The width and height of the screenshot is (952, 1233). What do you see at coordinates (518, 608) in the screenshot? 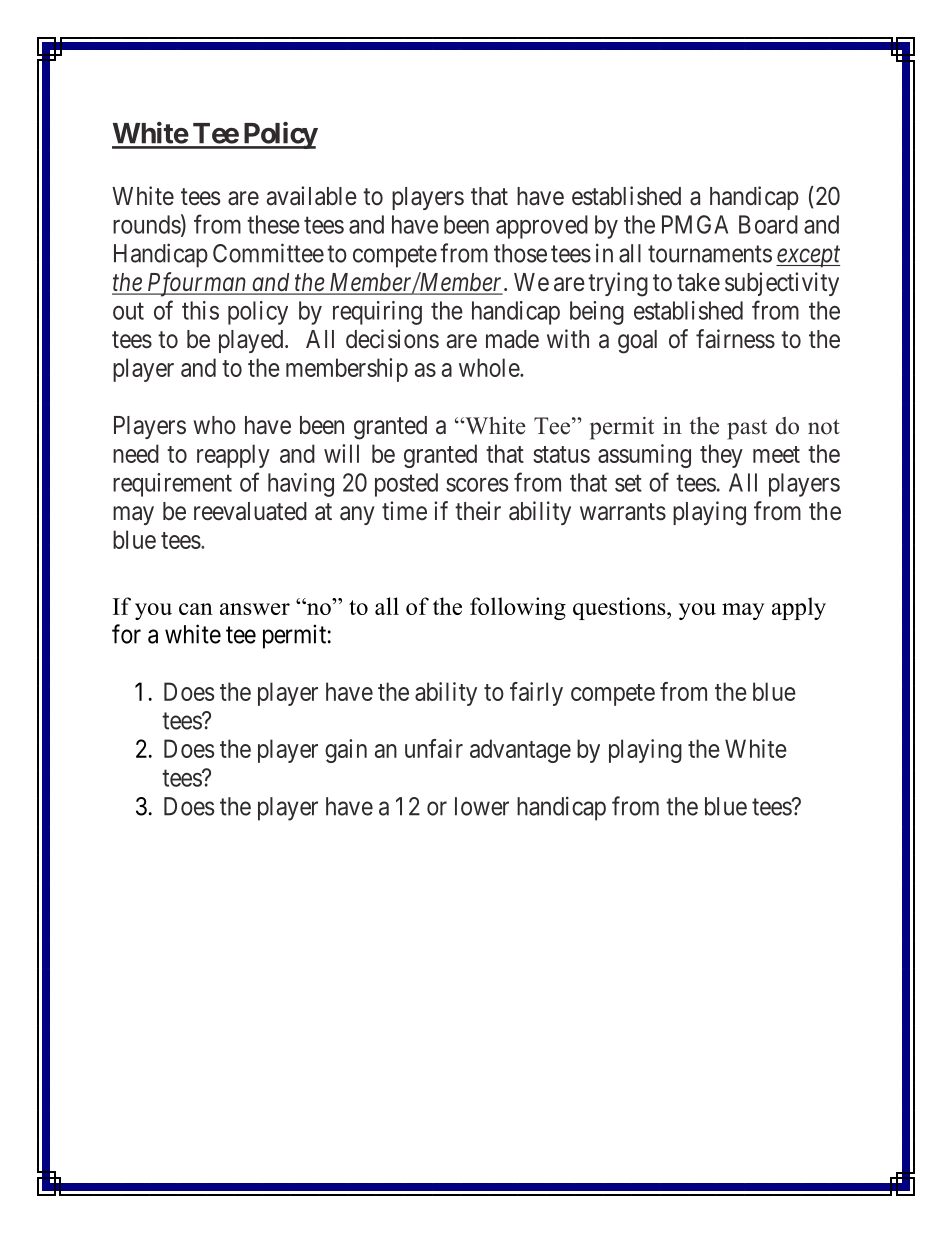
I see `following` at bounding box center [518, 608].
